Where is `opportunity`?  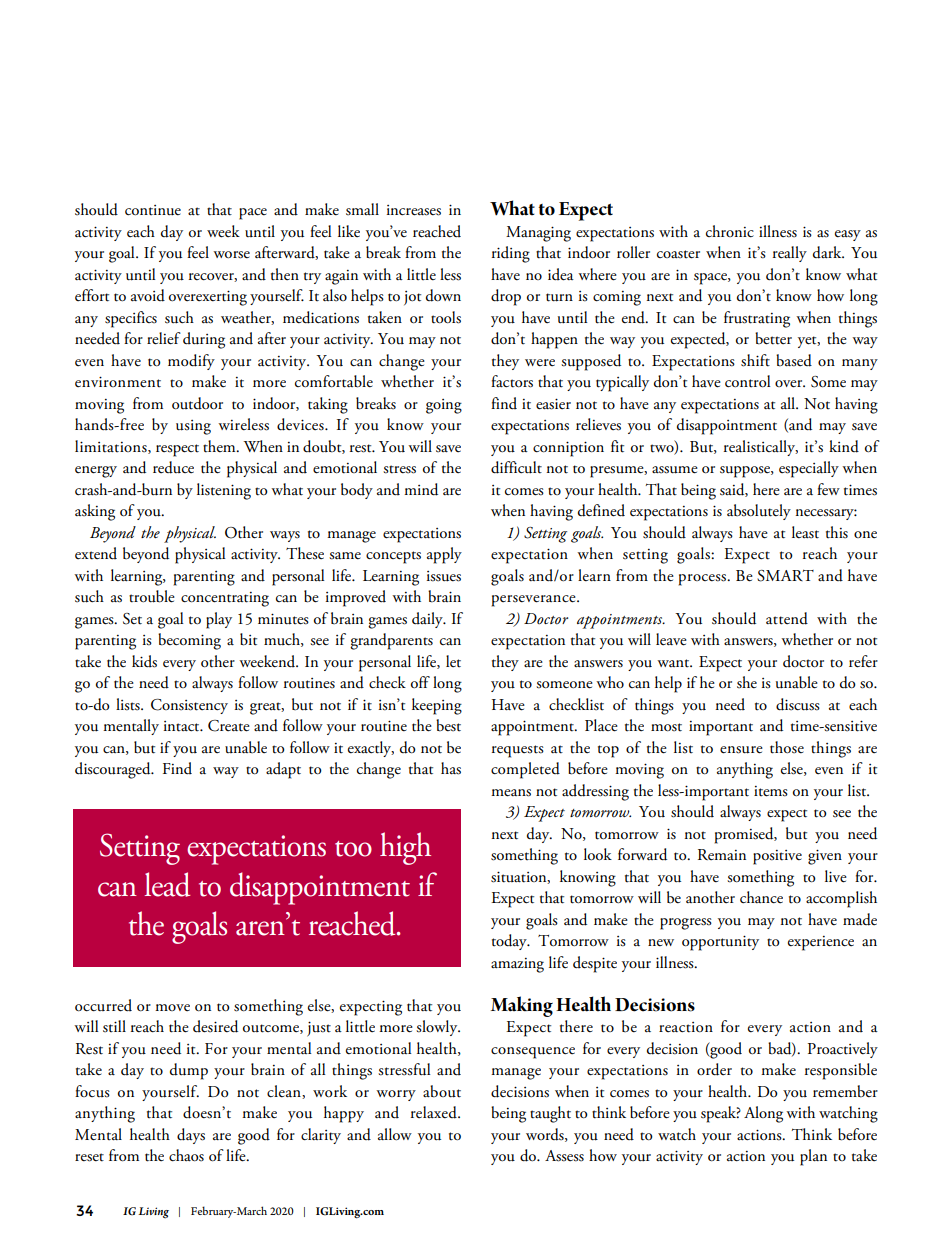 opportunity is located at coordinates (720, 943).
